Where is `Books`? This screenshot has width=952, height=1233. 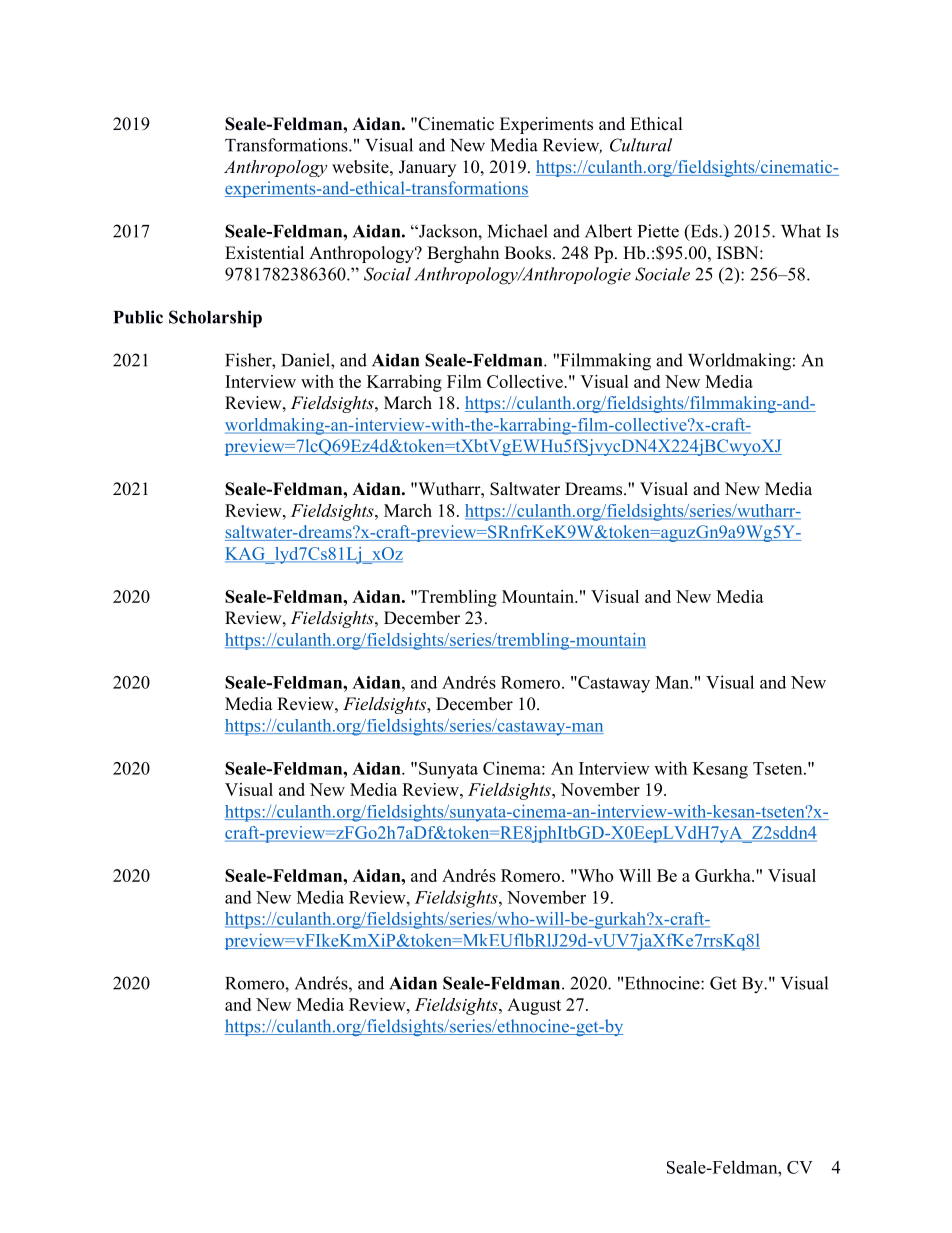 Books is located at coordinates (529, 253).
